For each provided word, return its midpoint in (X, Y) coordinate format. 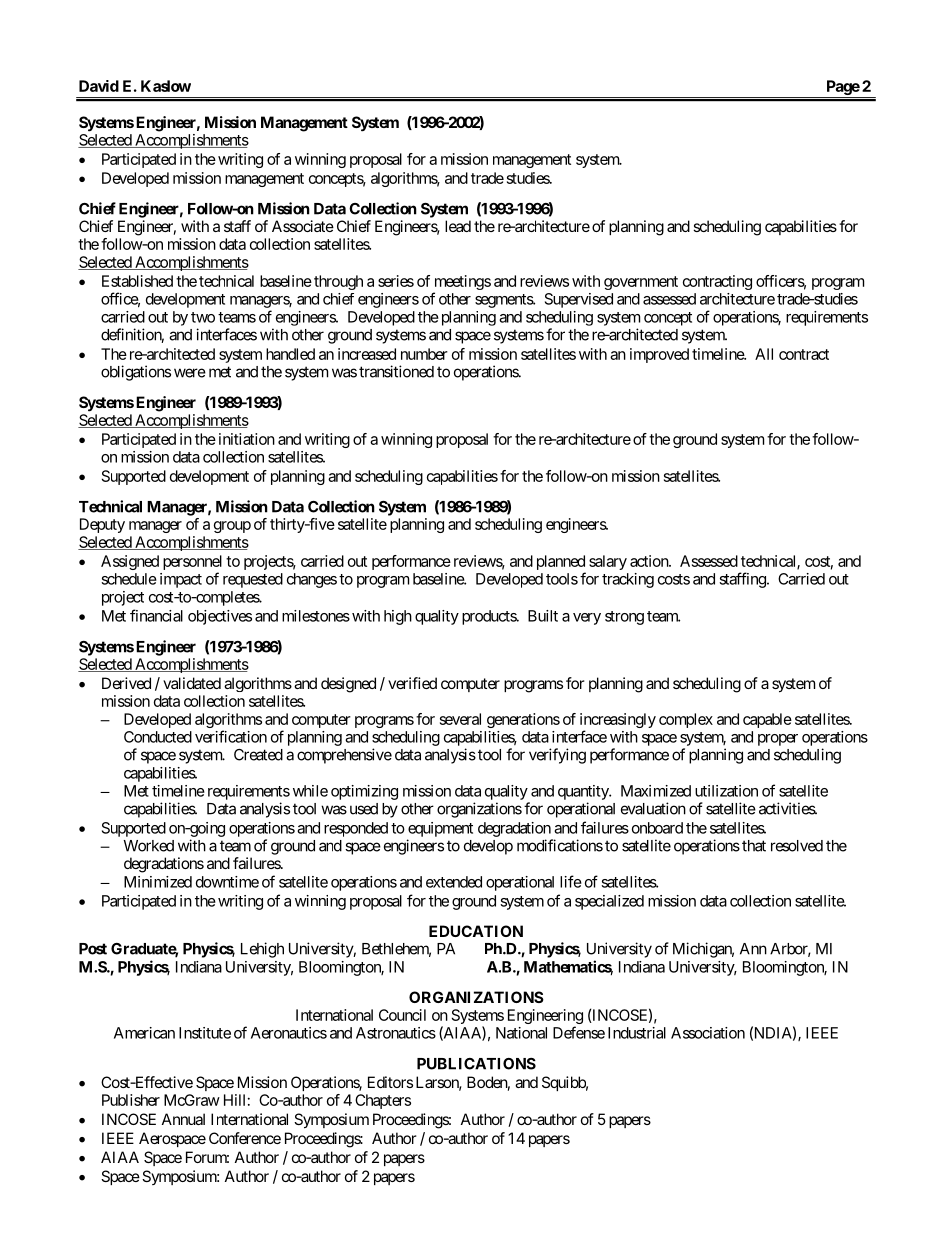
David (99, 86)
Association (708, 1033)
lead (458, 226)
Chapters (383, 1101)
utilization (726, 791)
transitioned (396, 371)
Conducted (158, 737)
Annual (183, 1119)
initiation (247, 439)
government (641, 283)
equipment (440, 829)
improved (659, 355)
